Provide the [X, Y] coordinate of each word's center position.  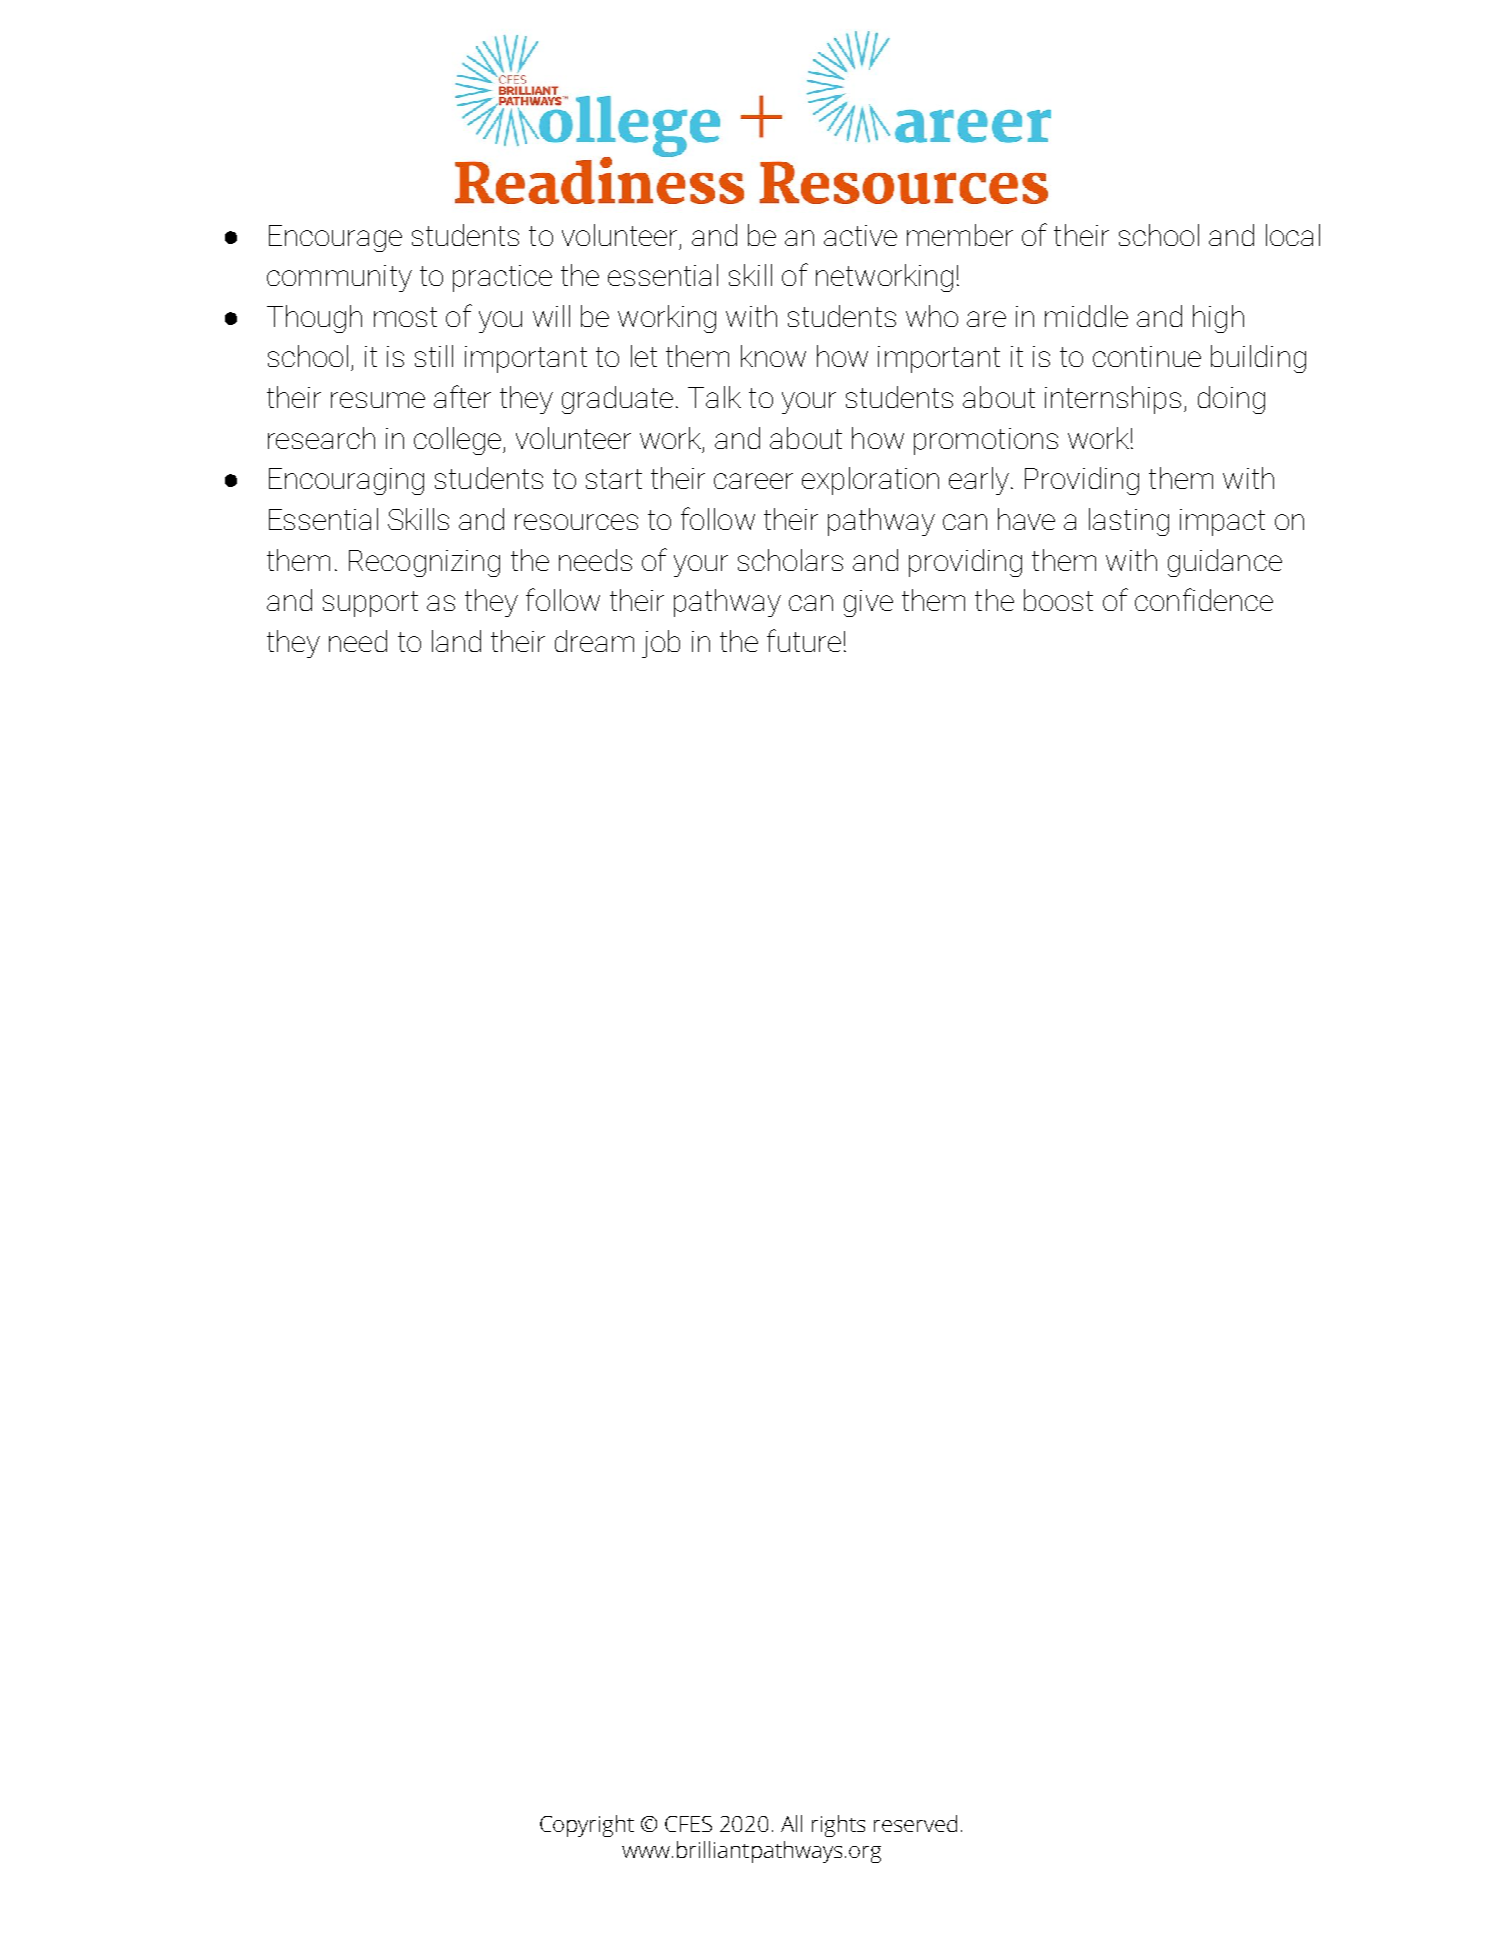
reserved [915, 1823]
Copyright [587, 1826]
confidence [1204, 599]
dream [594, 641]
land [456, 641]
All [791, 1823]
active [860, 235]
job [661, 644]
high [1218, 319]
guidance [1225, 563]
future [804, 640]
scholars [790, 560]
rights [838, 1826]
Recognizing [424, 563]
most [405, 317]
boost [1058, 600]
